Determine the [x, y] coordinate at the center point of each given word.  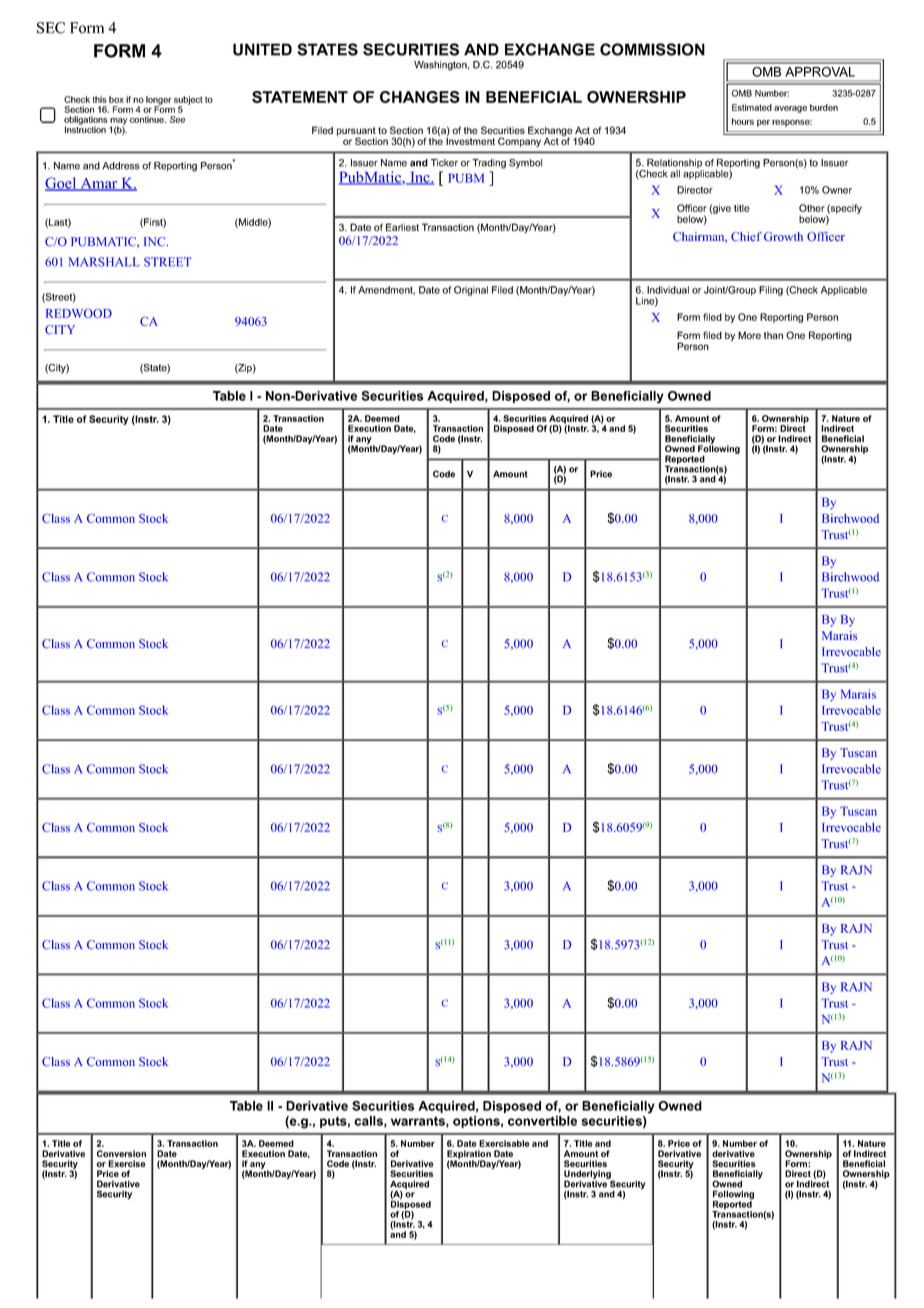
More [749, 335]
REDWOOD [79, 313]
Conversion [121, 1153]
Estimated [752, 107]
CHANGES [420, 97]
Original [471, 291]
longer [159, 101]
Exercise [127, 1163]
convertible [542, 1121]
